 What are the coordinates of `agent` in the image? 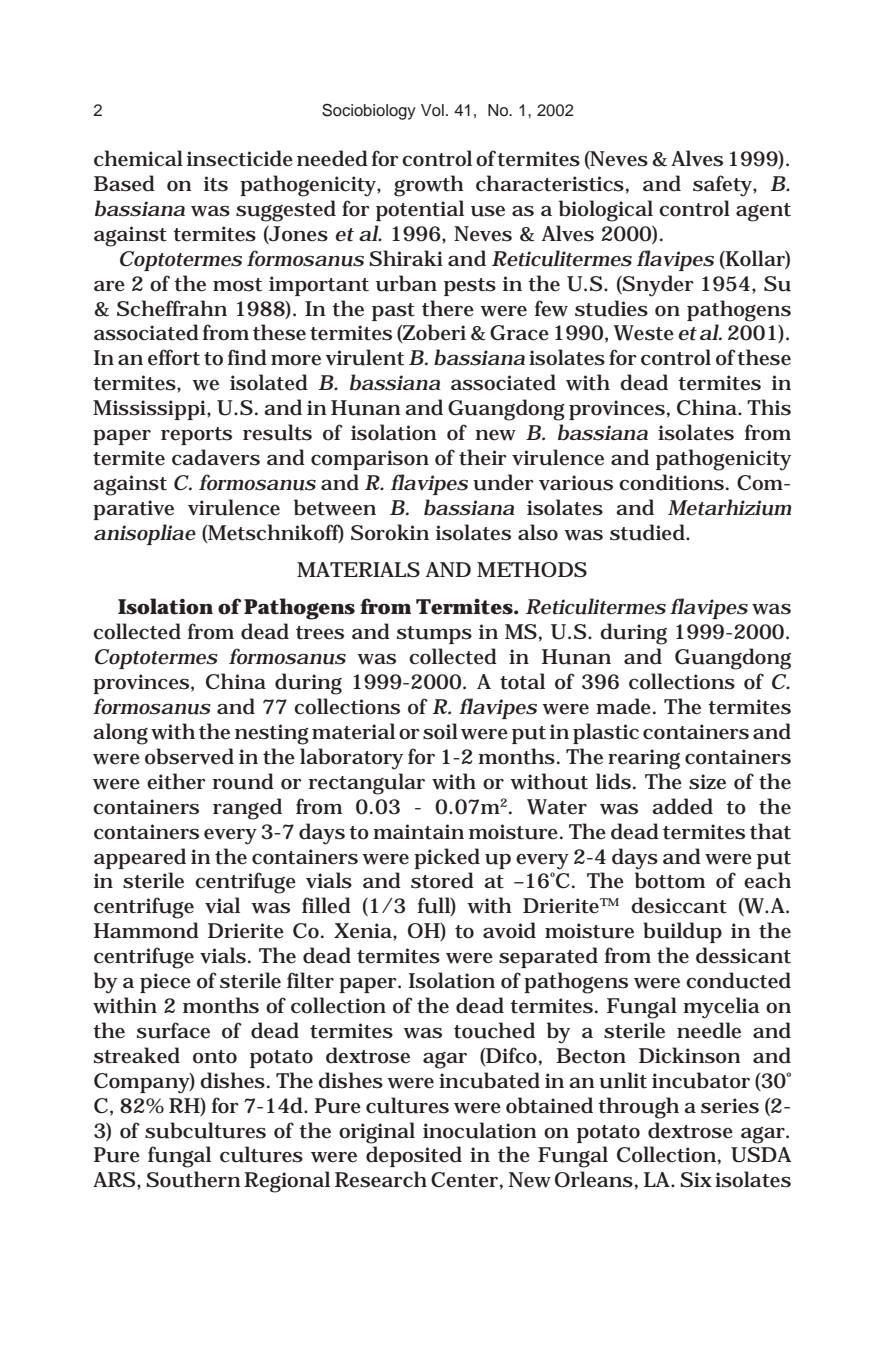 It's located at (763, 212).
